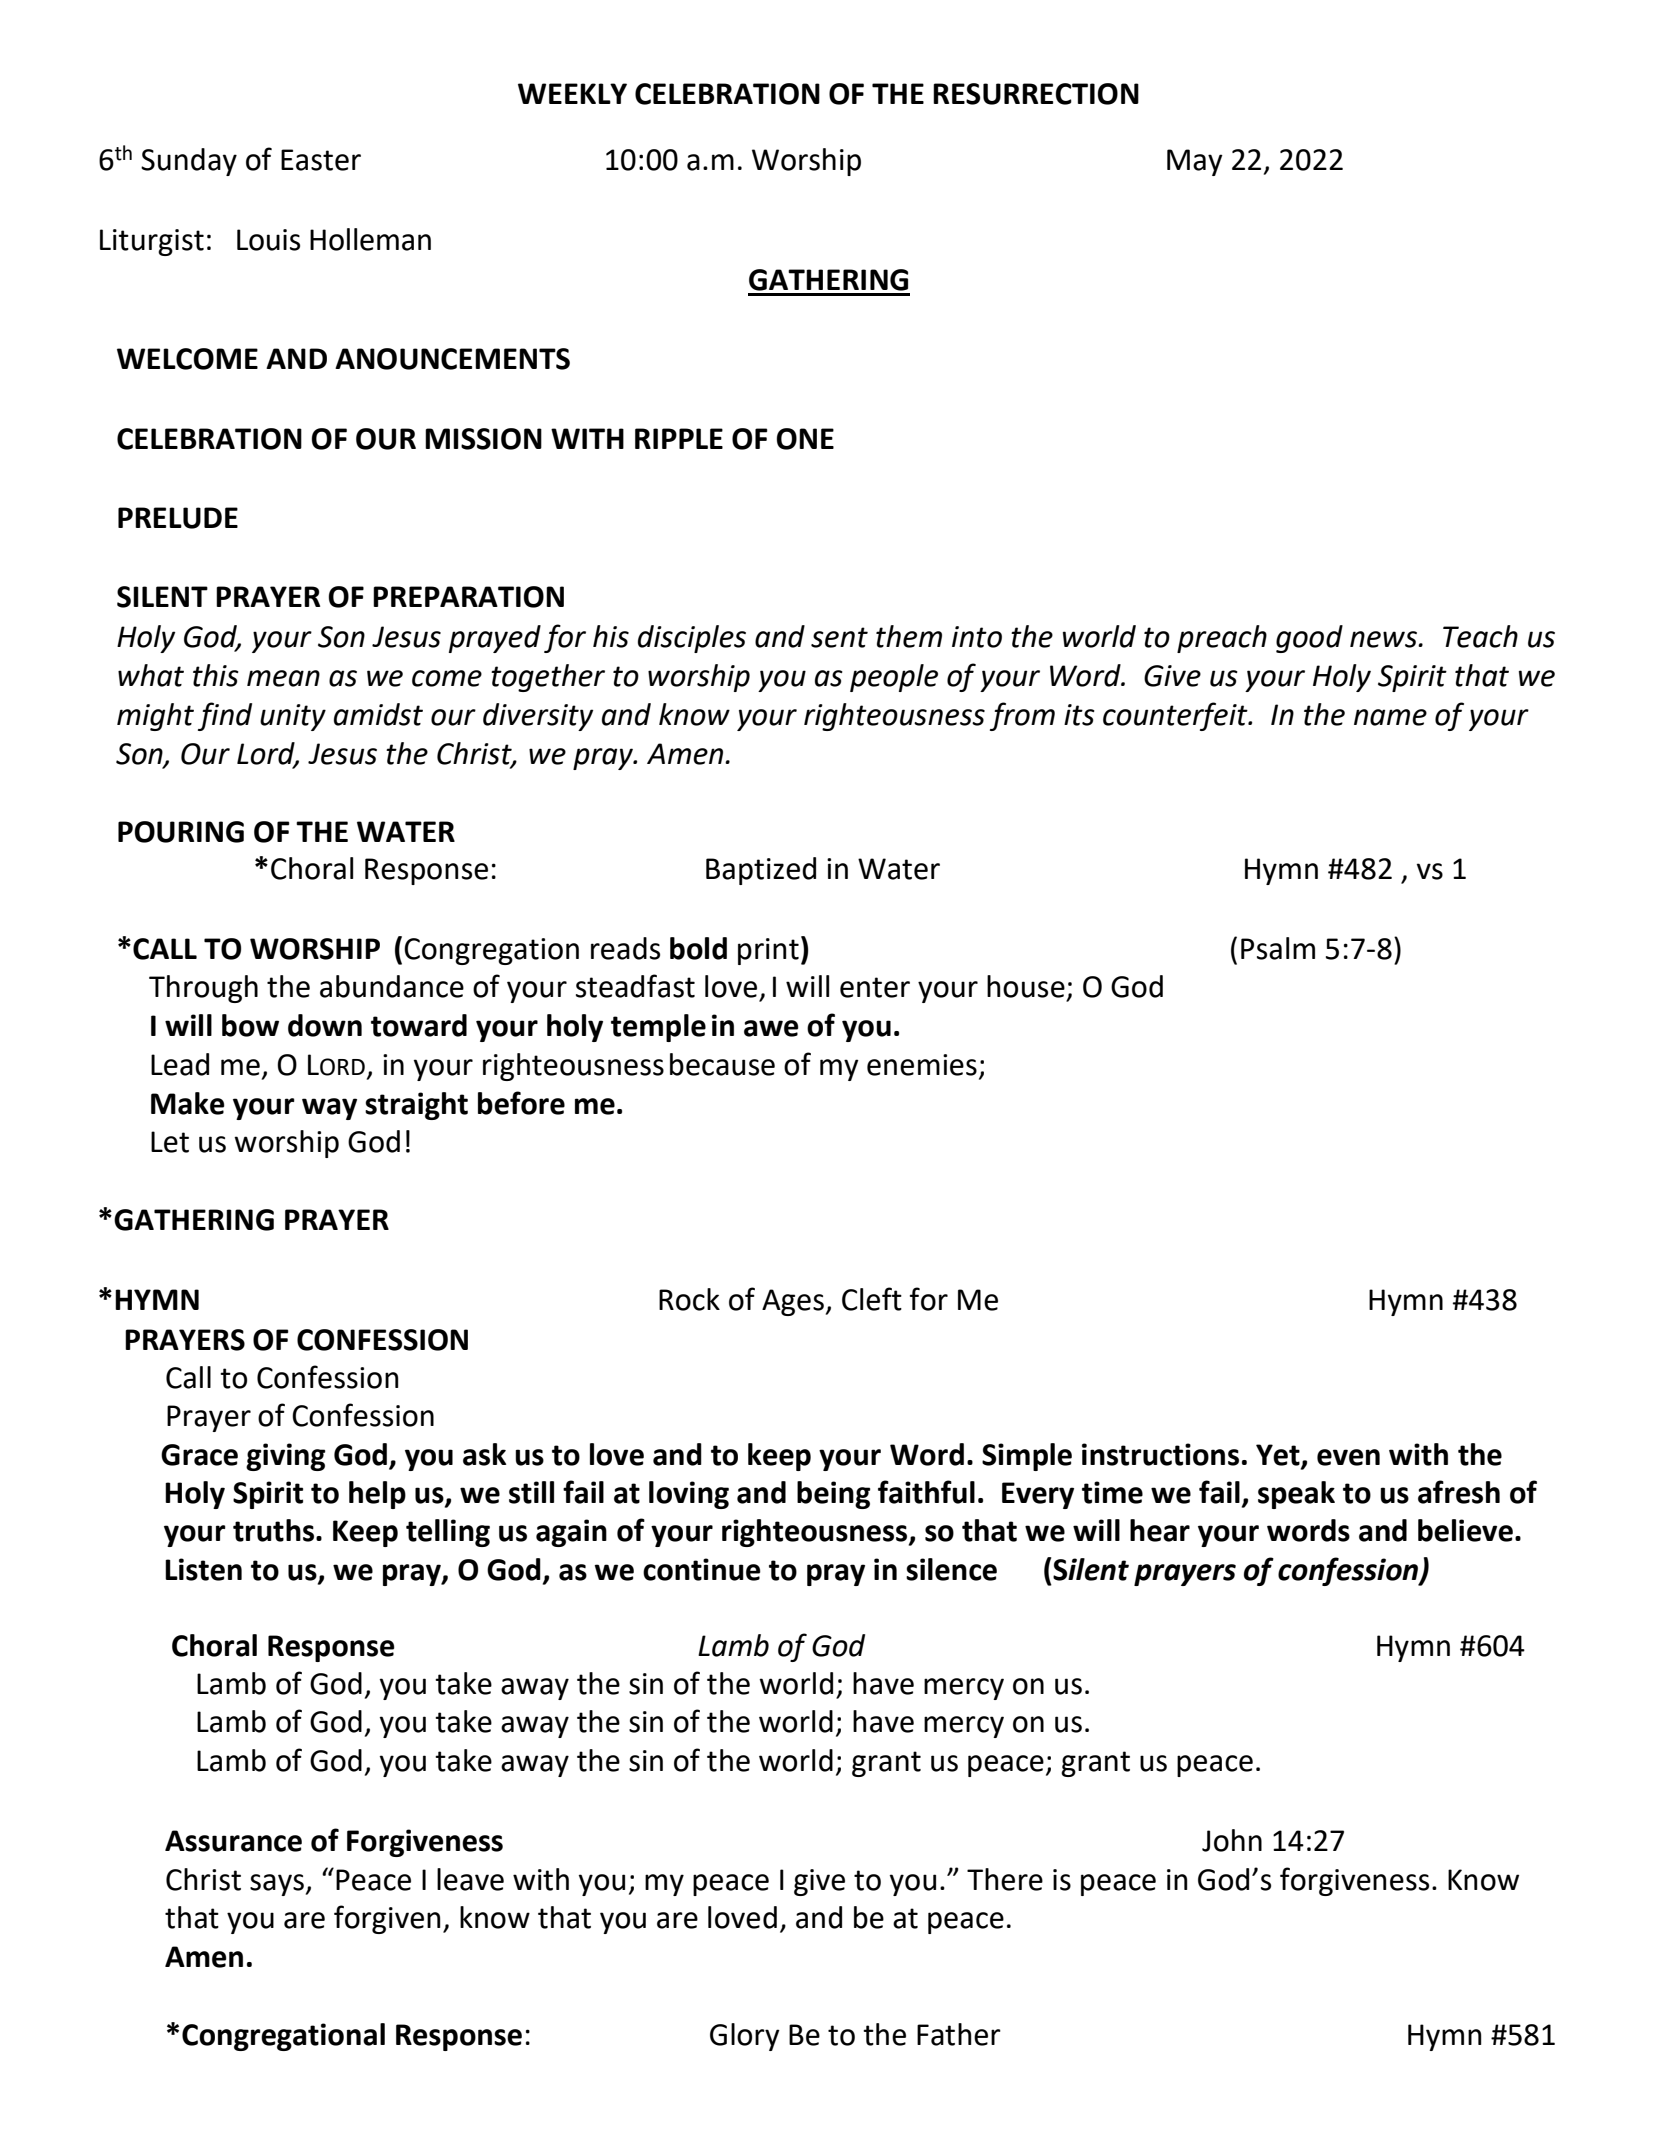 The image size is (1658, 2146). Describe the element at coordinates (1296, 1495) in the screenshot. I see `speak` at that location.
